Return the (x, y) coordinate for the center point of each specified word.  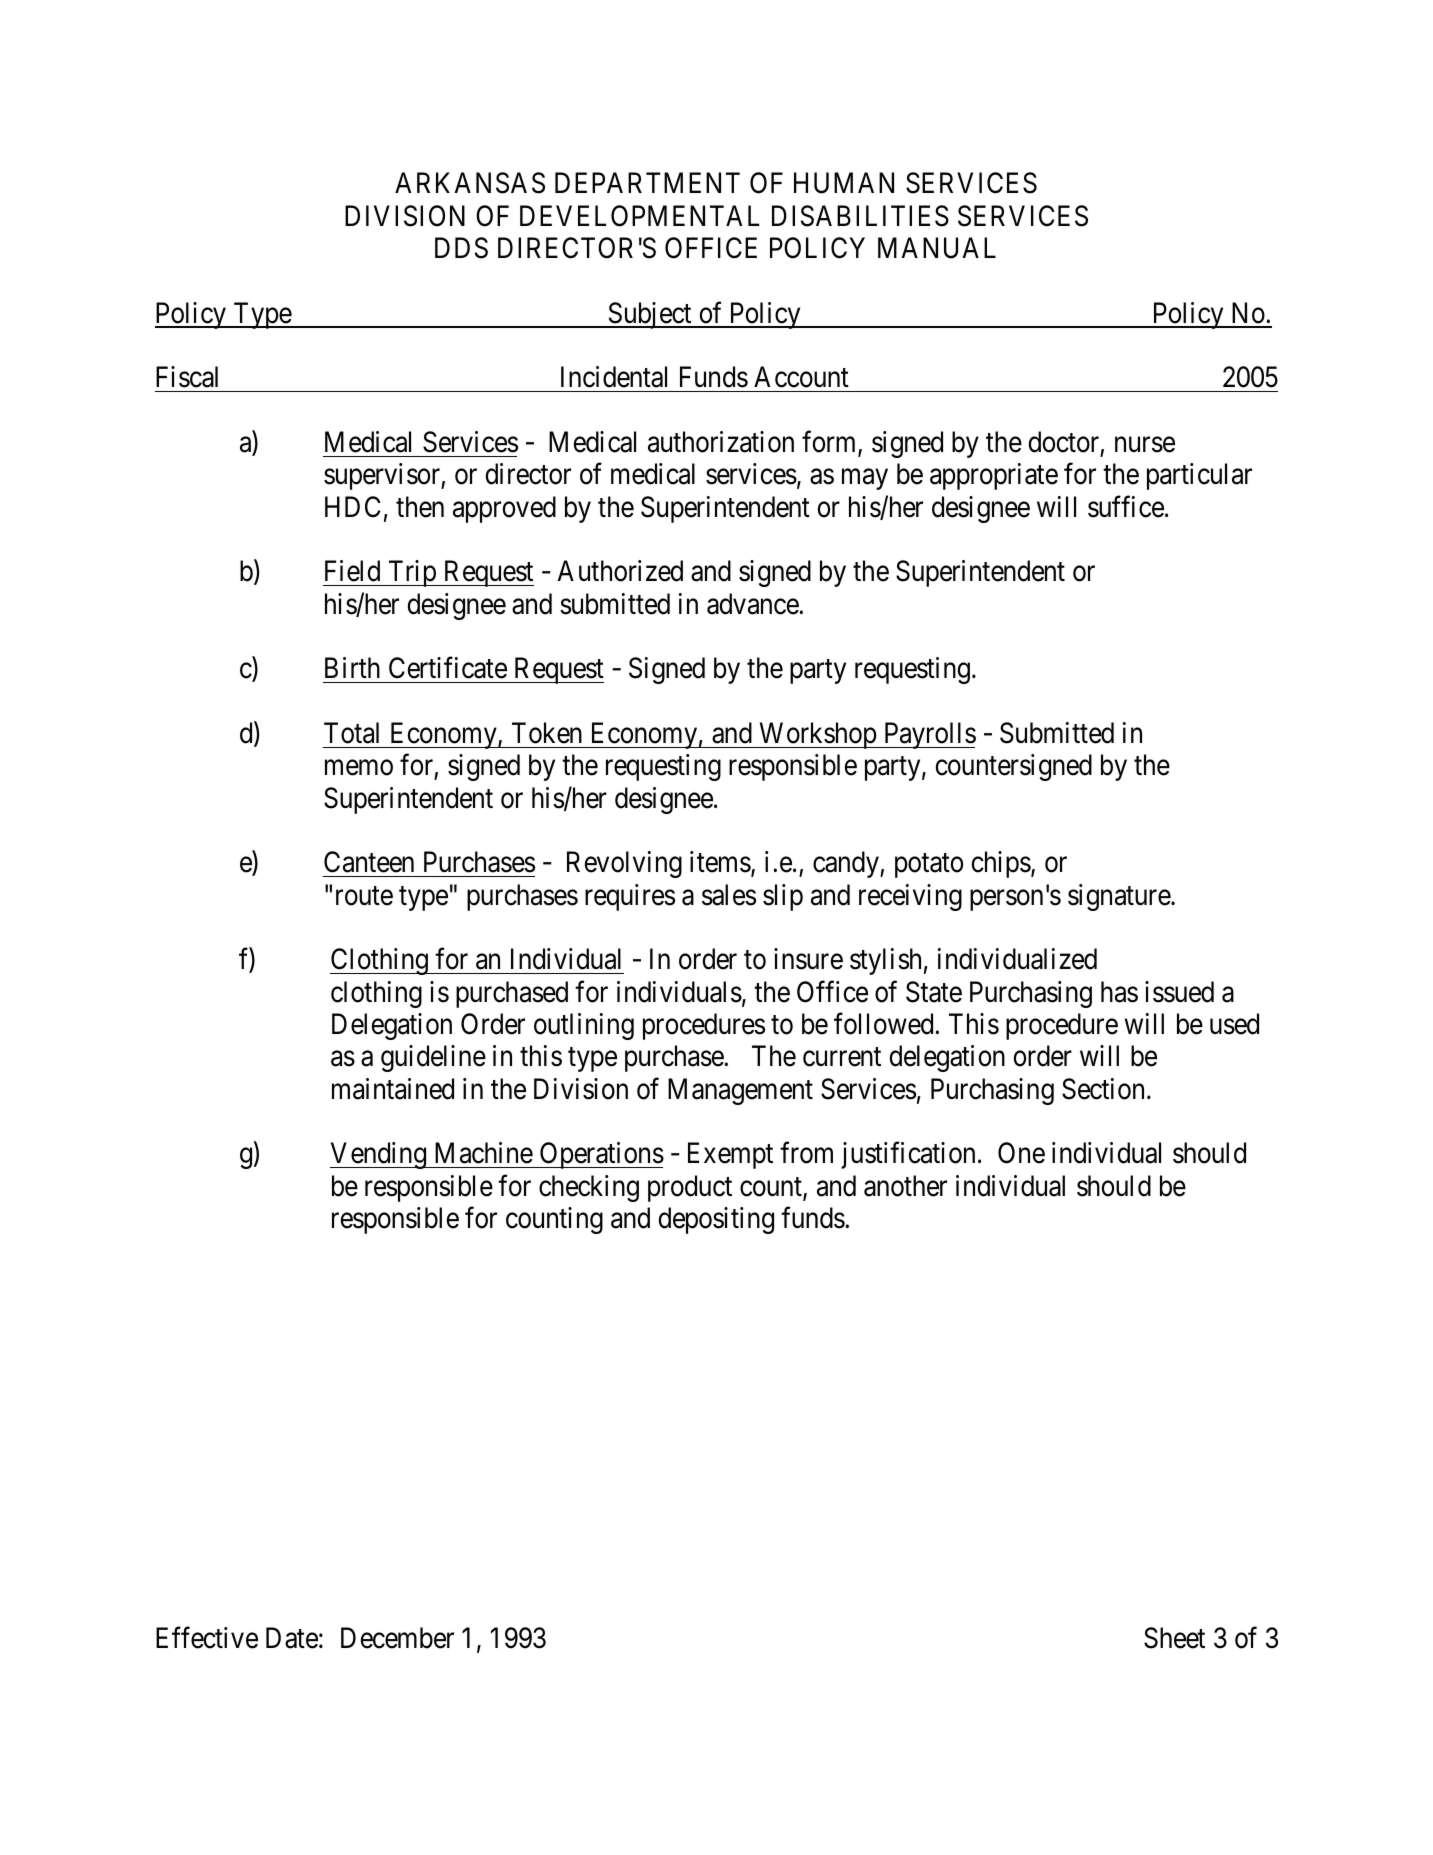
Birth (352, 667)
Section (1103, 1089)
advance (753, 604)
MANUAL (937, 248)
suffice (1126, 507)
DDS (461, 248)
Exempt (730, 1156)
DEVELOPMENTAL (639, 216)
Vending (379, 1155)
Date (292, 1638)
